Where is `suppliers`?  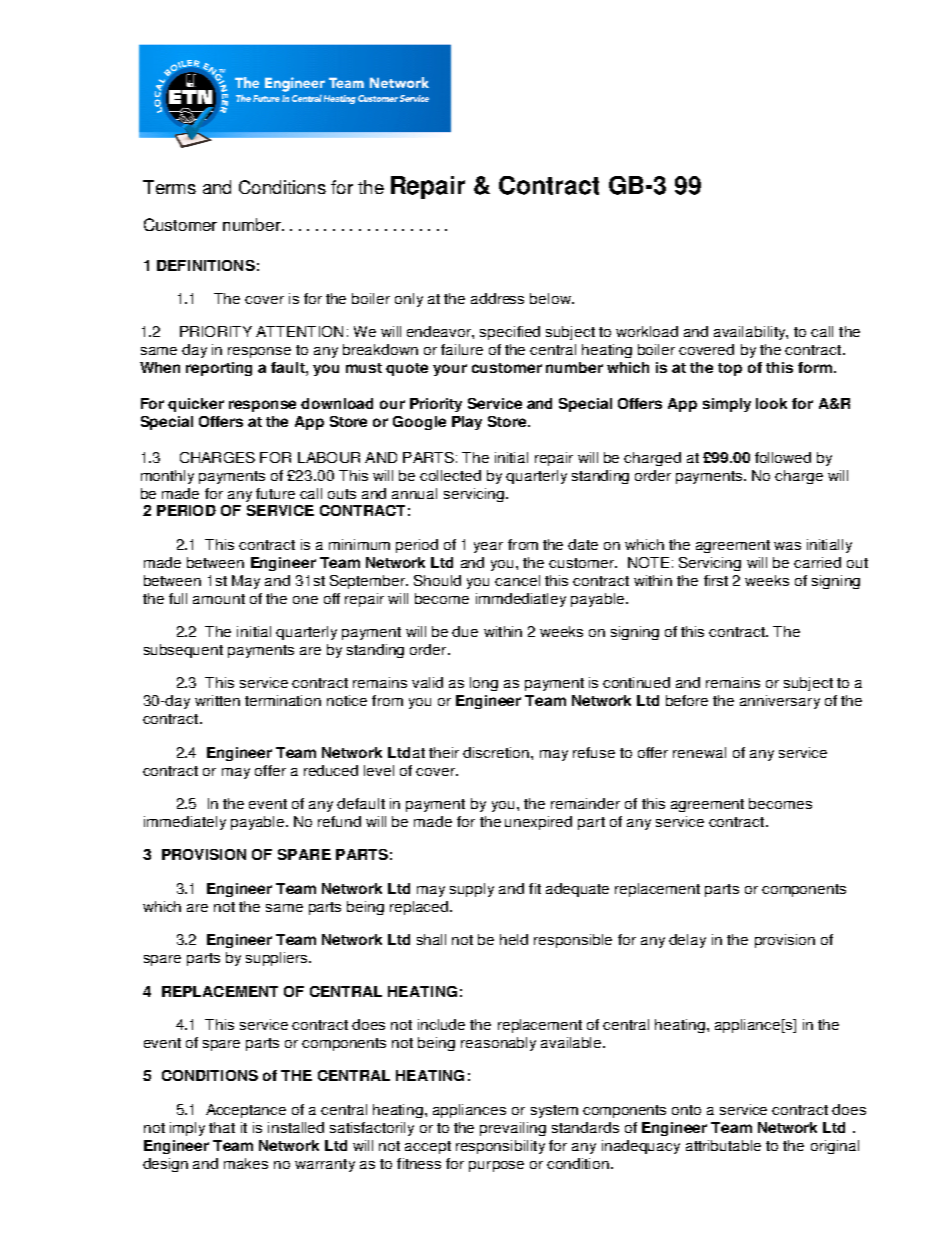
suppliers is located at coordinates (278, 959).
